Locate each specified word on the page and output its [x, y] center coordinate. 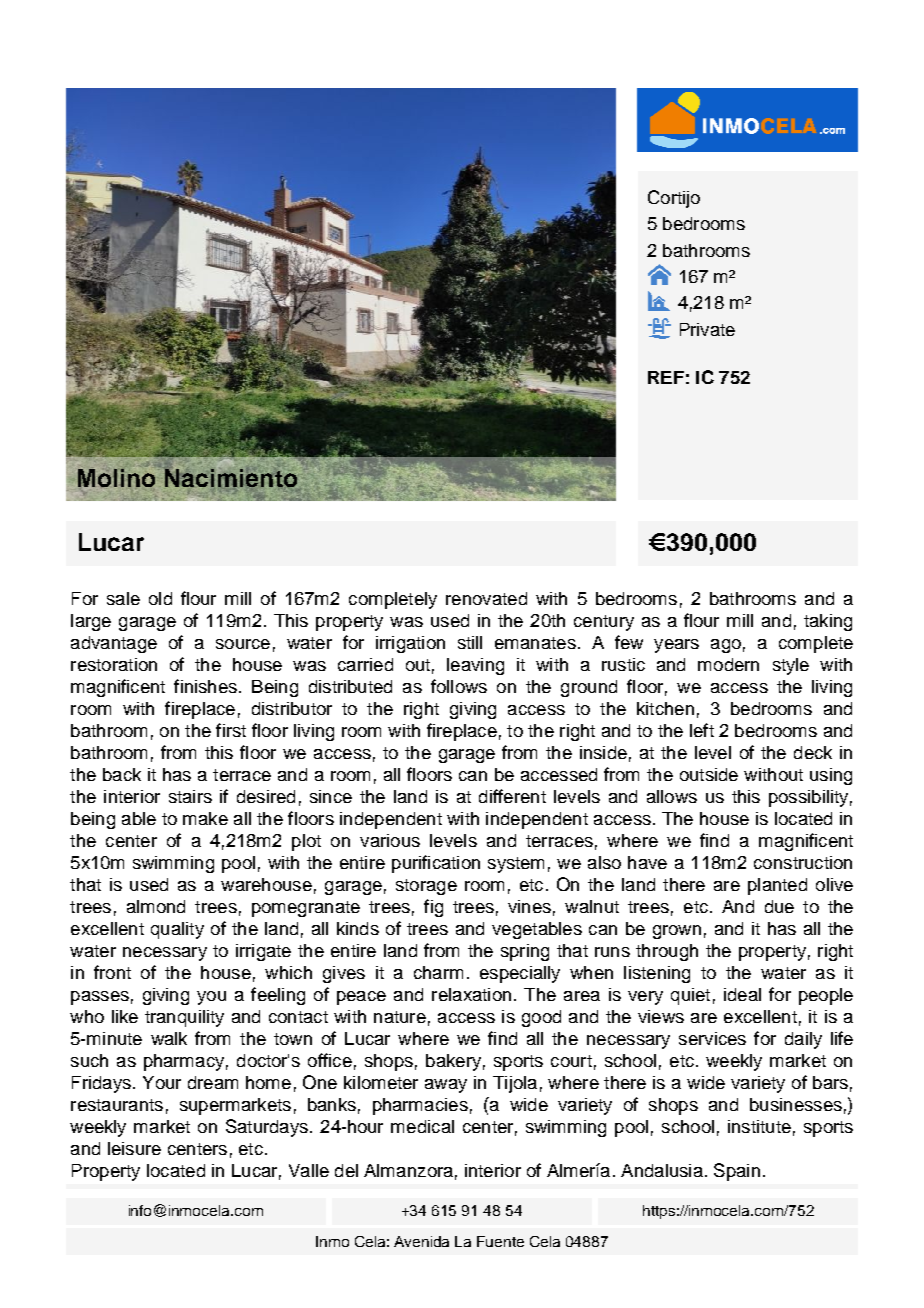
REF [666, 377]
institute [759, 1126]
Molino [116, 478]
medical [422, 1126]
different [512, 796]
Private [707, 329]
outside [709, 774]
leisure [134, 1148]
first [231, 730]
